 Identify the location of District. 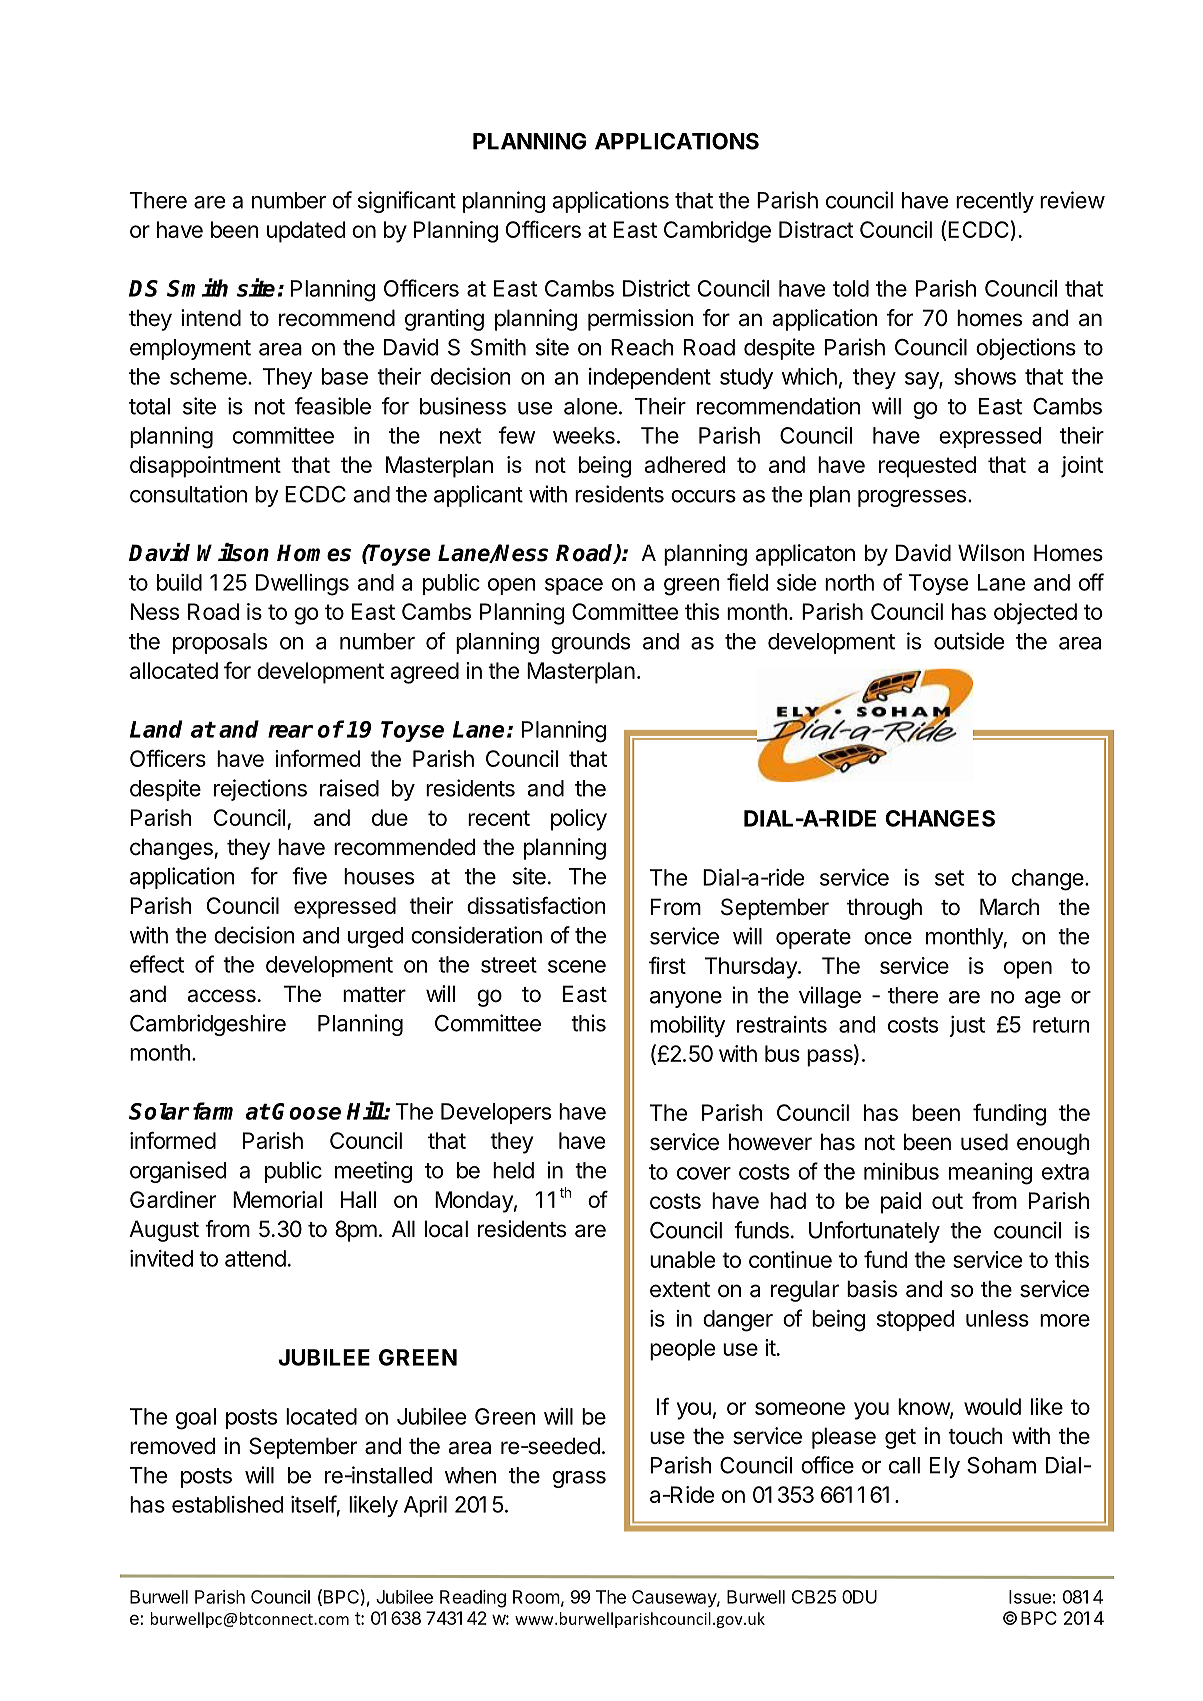
(656, 288).
